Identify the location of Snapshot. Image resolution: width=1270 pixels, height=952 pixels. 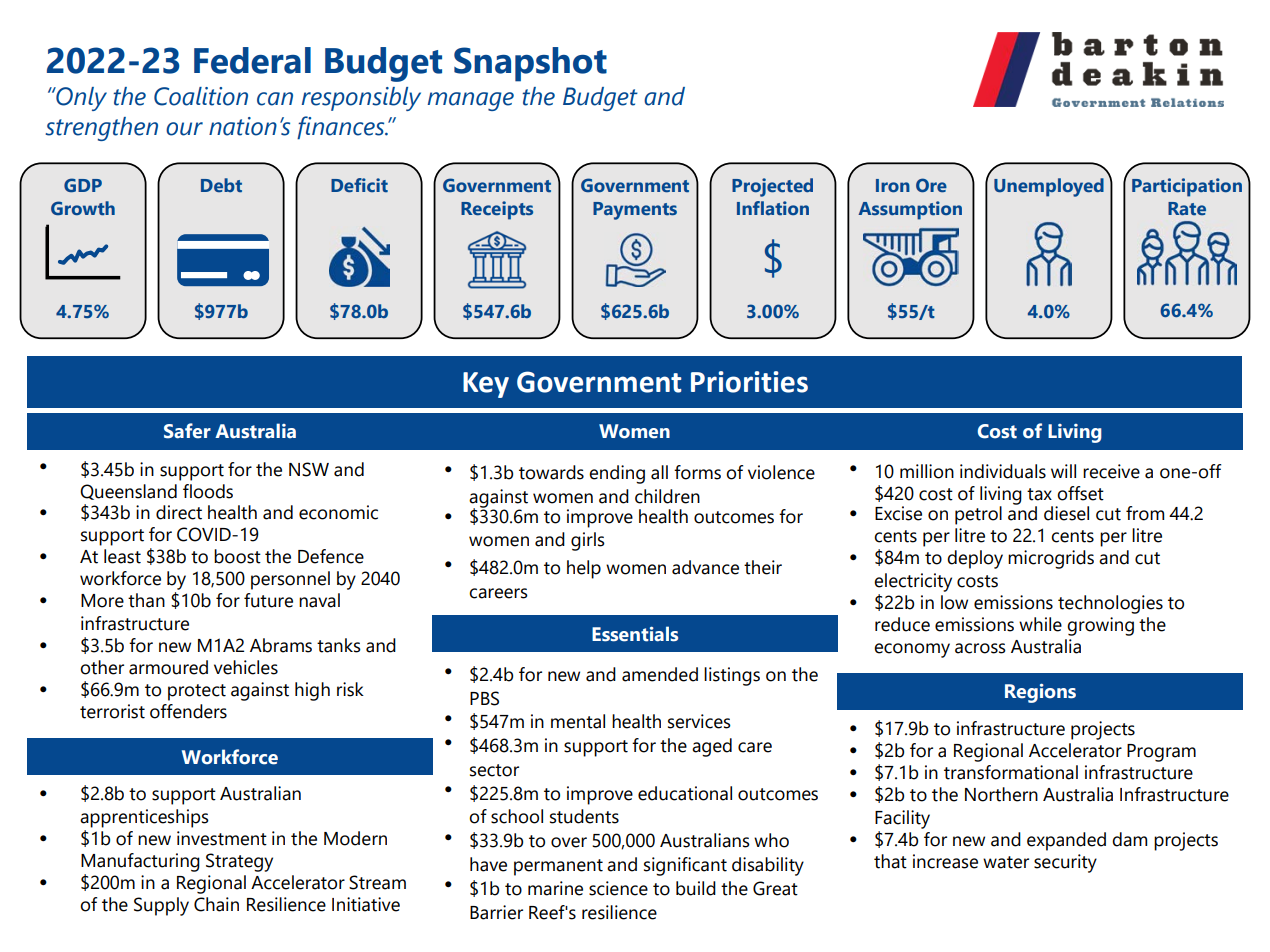
(530, 64).
